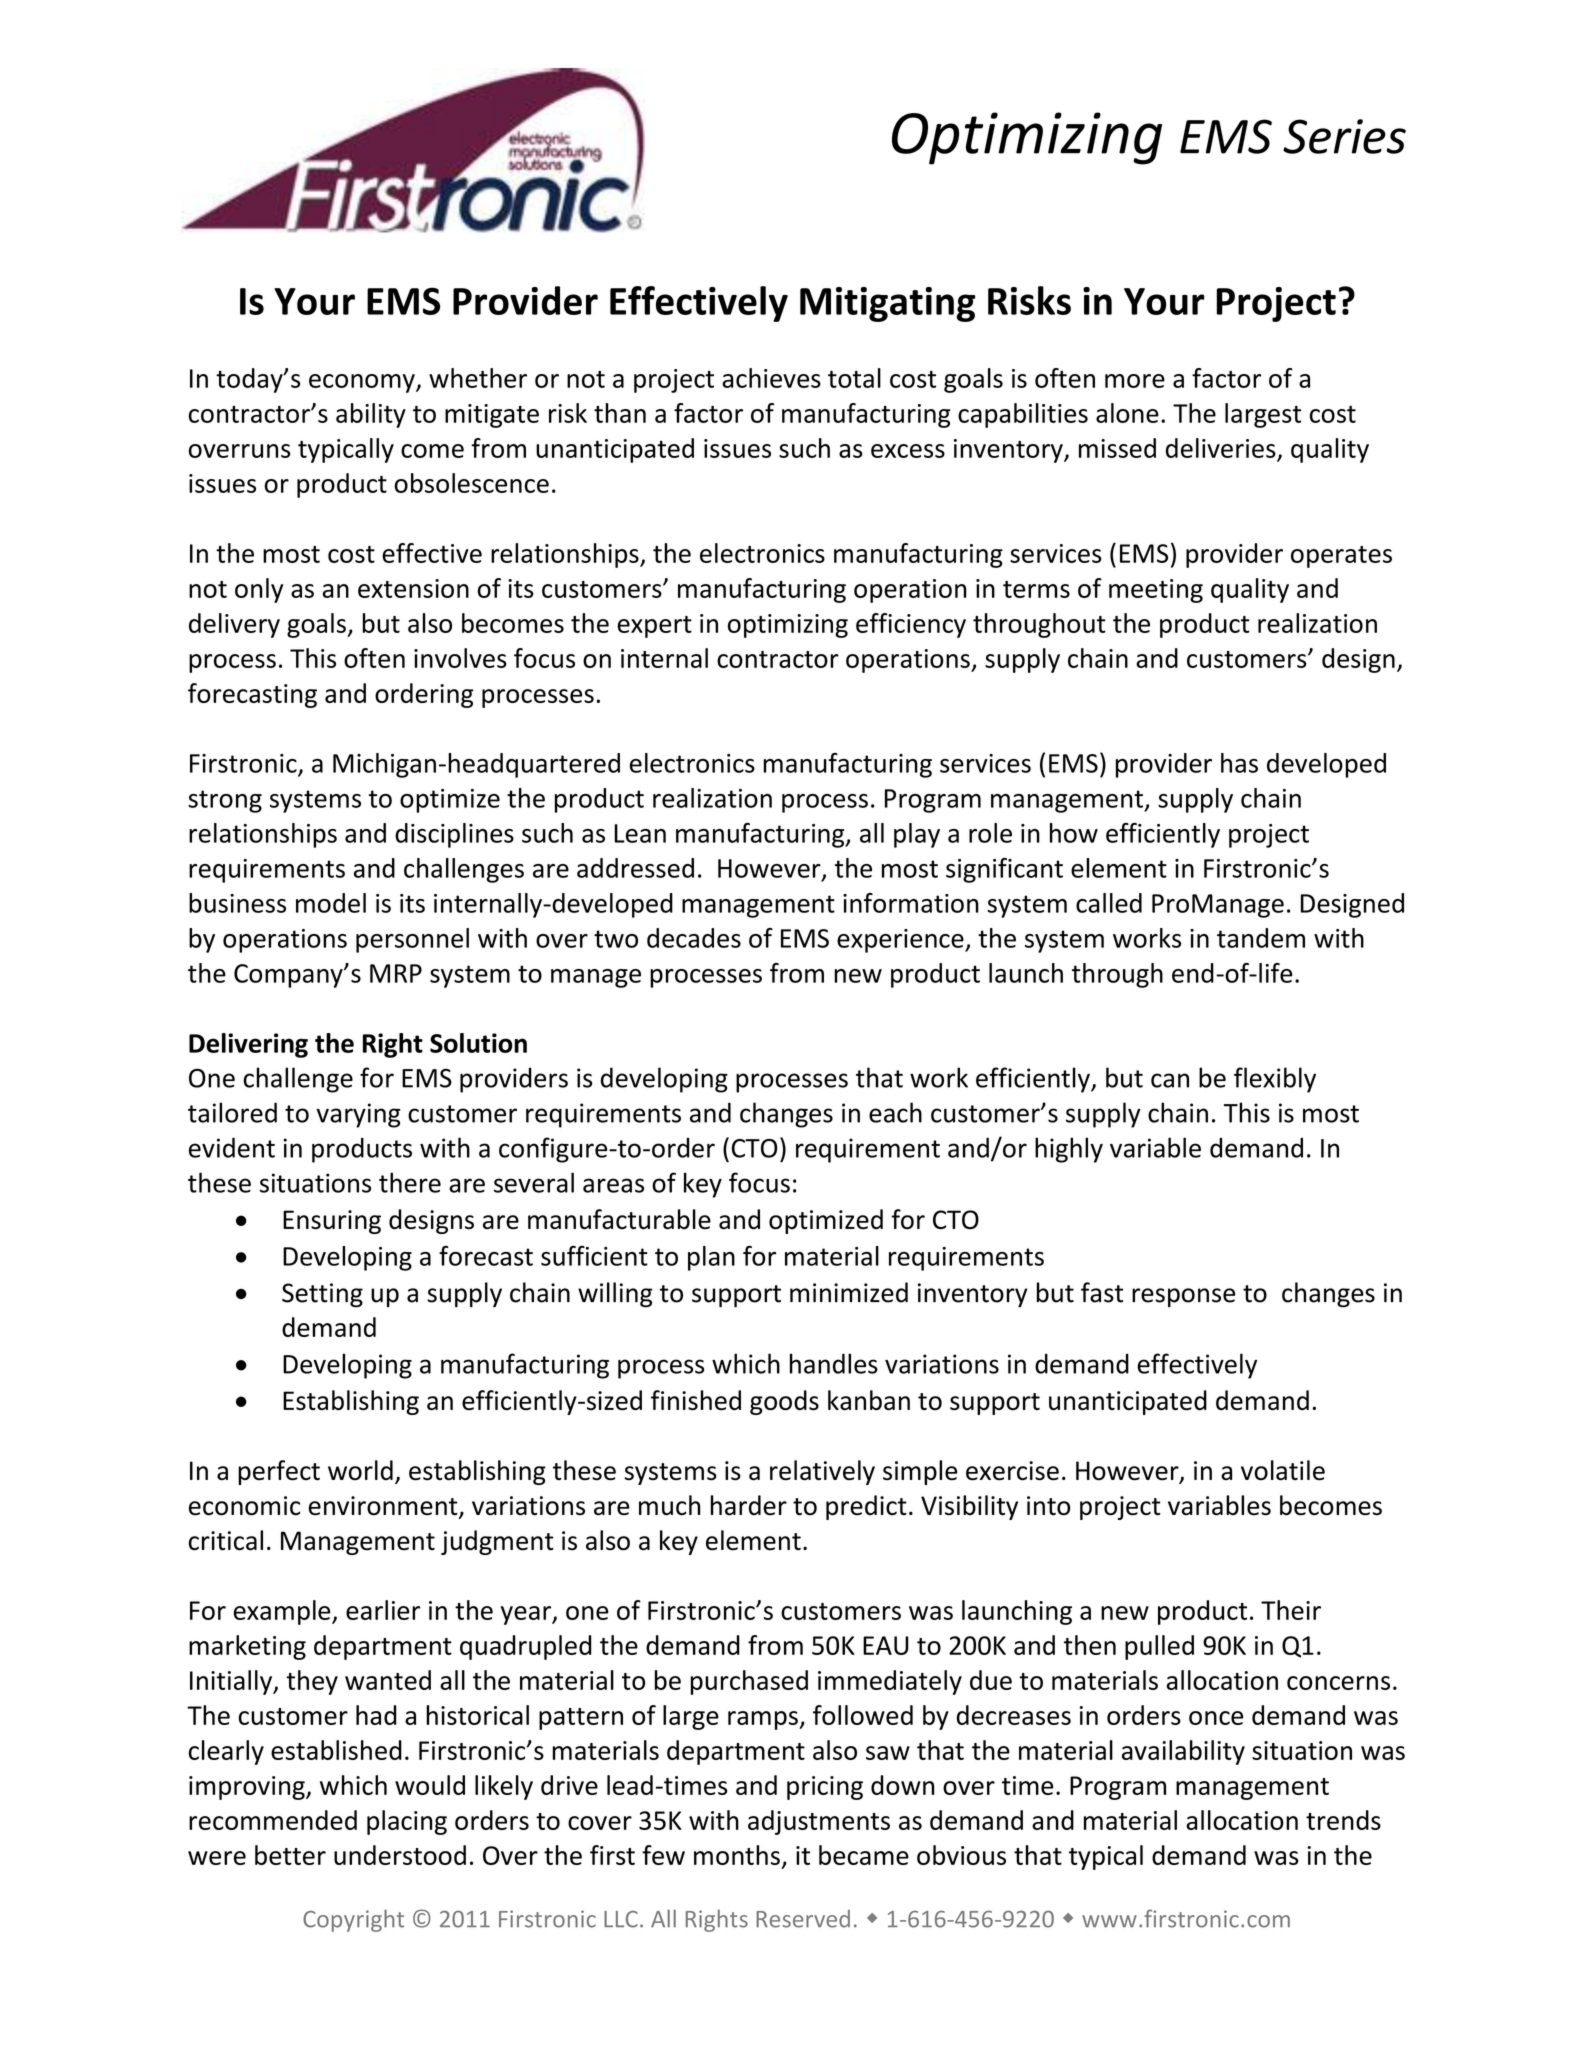 The height and width of the screenshot is (2063, 1594). What do you see at coordinates (1275, 1080) in the screenshot?
I see `flexibly` at bounding box center [1275, 1080].
